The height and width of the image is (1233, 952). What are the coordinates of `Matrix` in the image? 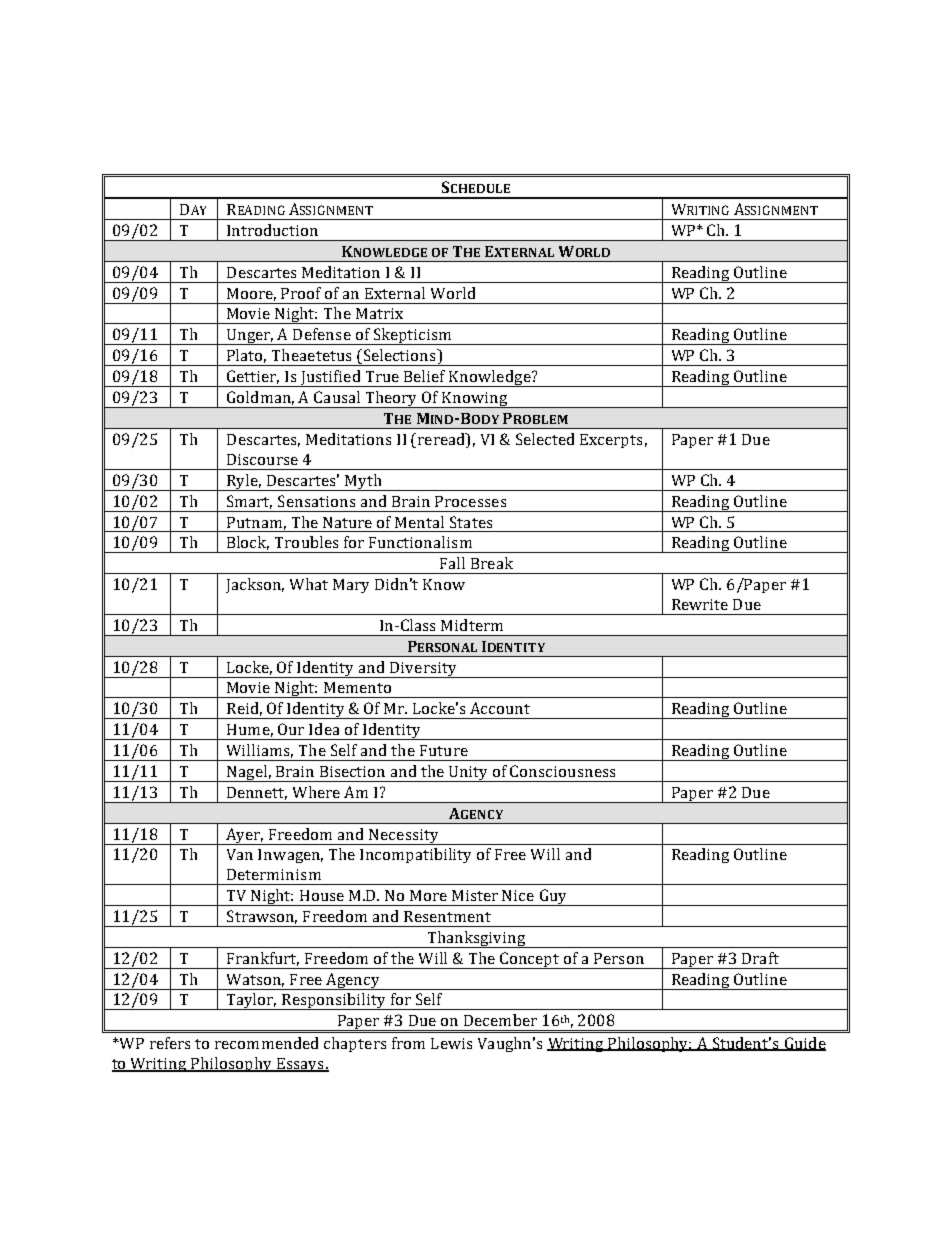 It's located at (379, 313).
